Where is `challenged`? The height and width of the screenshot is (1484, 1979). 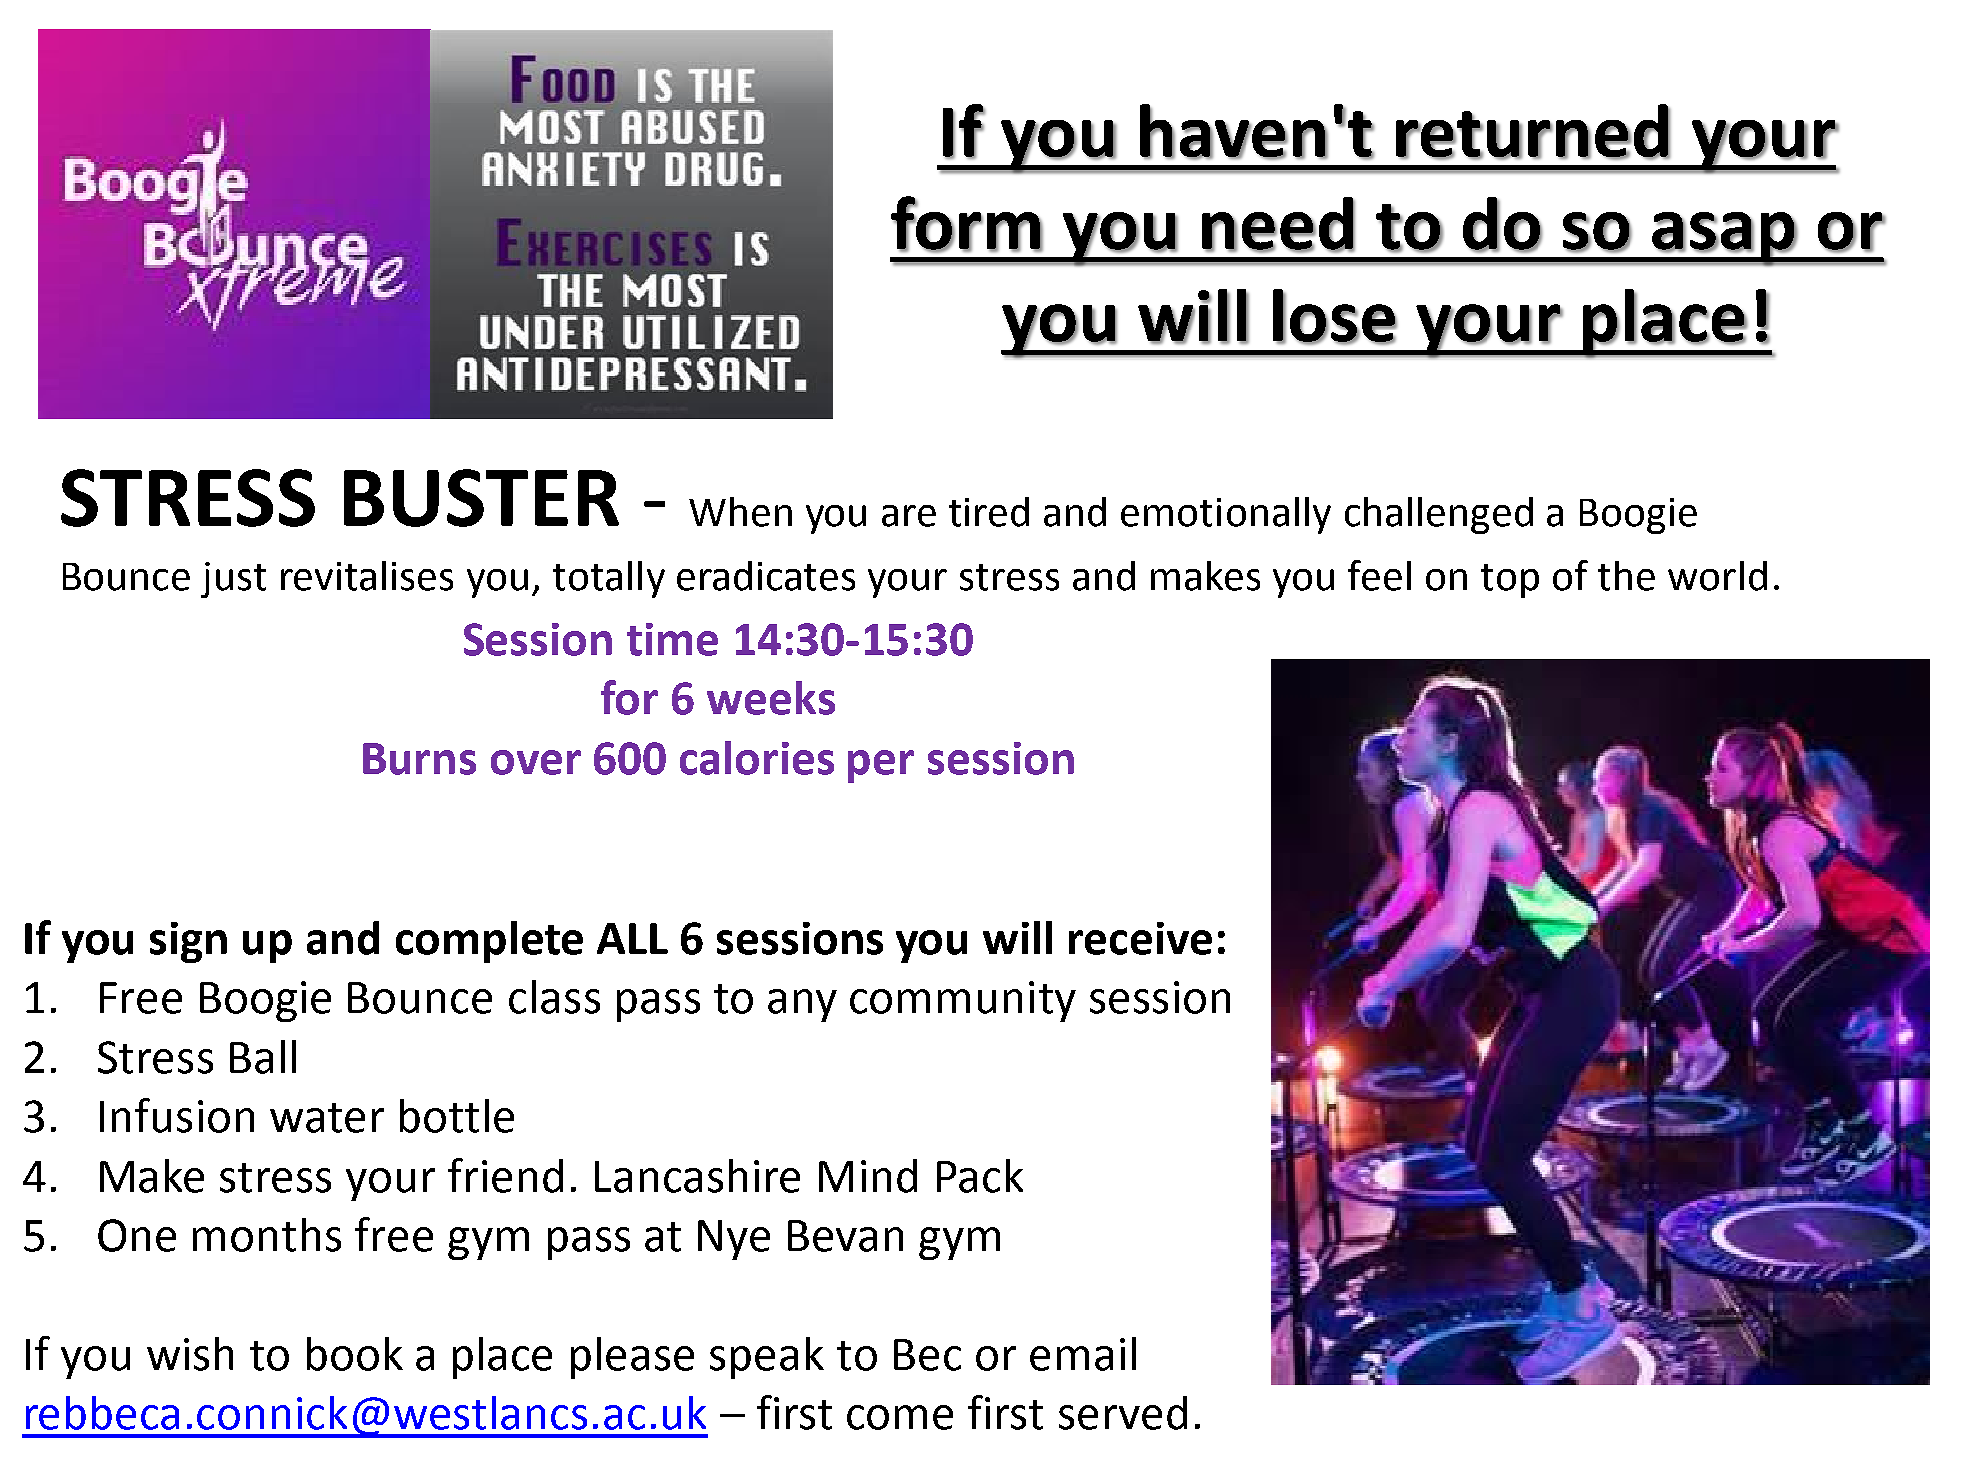
challenged is located at coordinates (1439, 515).
